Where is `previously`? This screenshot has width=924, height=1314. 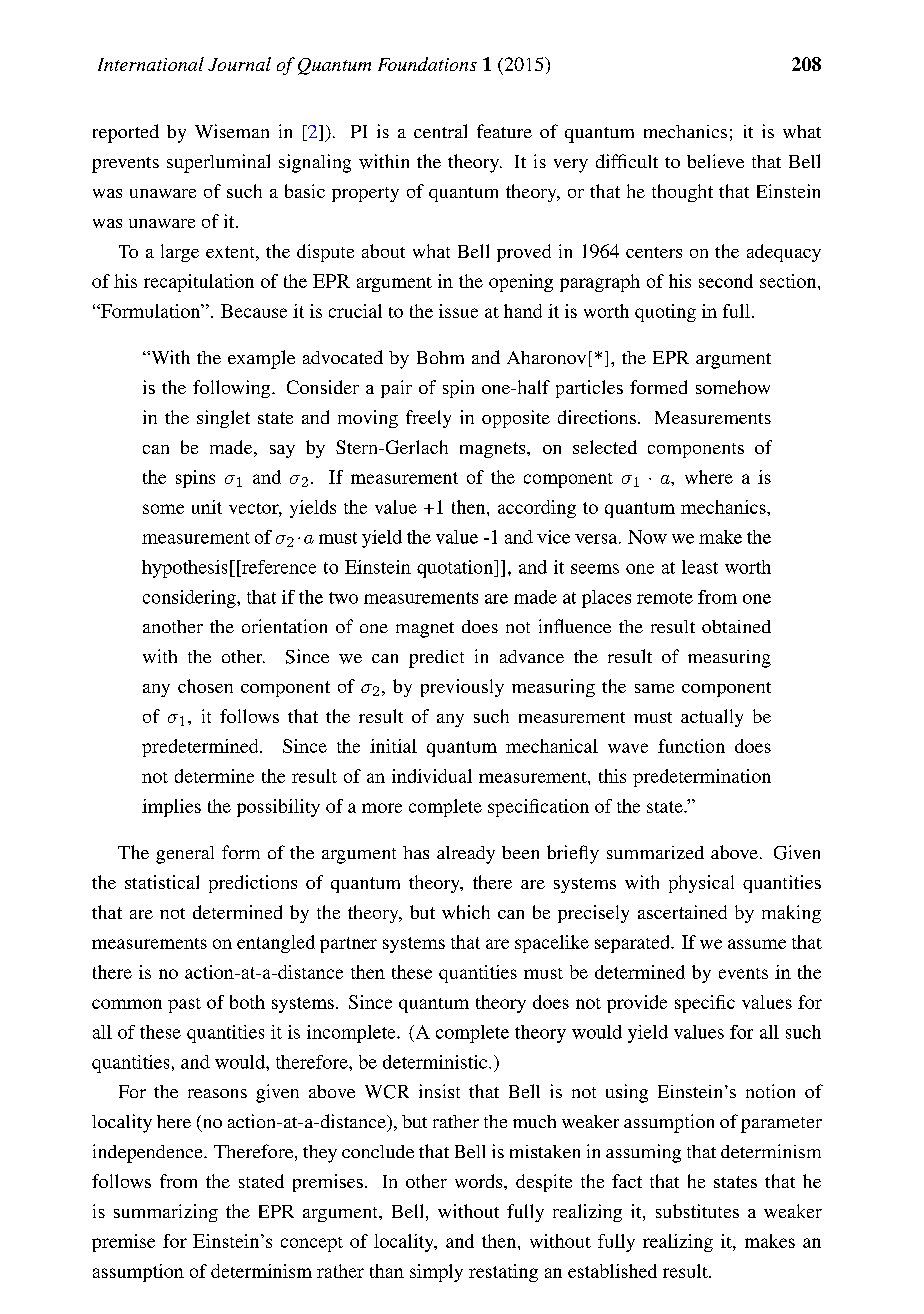 previously is located at coordinates (462, 688).
